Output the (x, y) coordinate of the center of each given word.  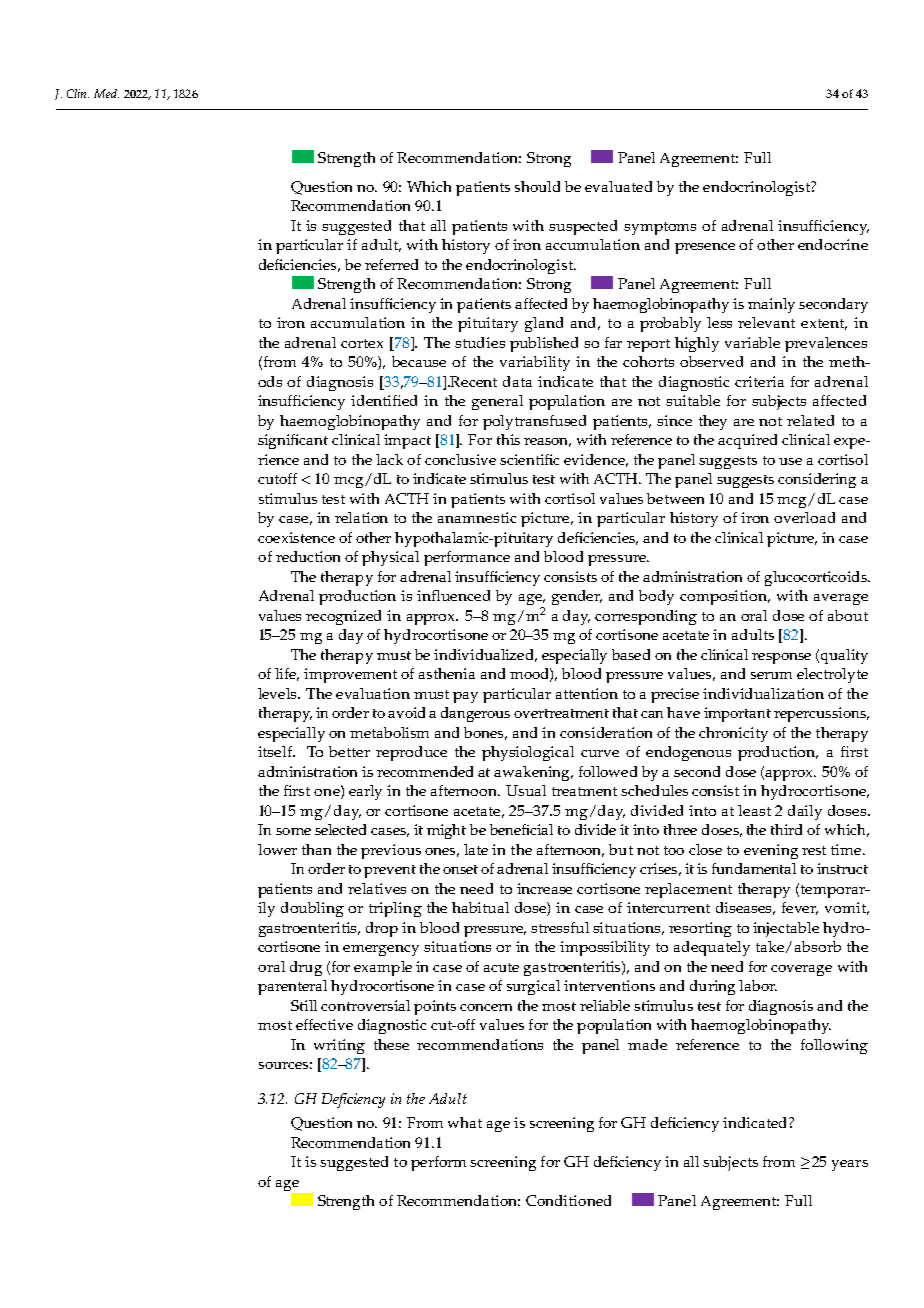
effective (324, 1024)
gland (544, 324)
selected (340, 829)
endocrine (833, 244)
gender (577, 597)
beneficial (521, 829)
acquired (747, 441)
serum (771, 675)
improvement (350, 675)
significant (293, 441)
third (786, 829)
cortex (362, 343)
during (712, 987)
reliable (605, 1005)
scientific (529, 459)
